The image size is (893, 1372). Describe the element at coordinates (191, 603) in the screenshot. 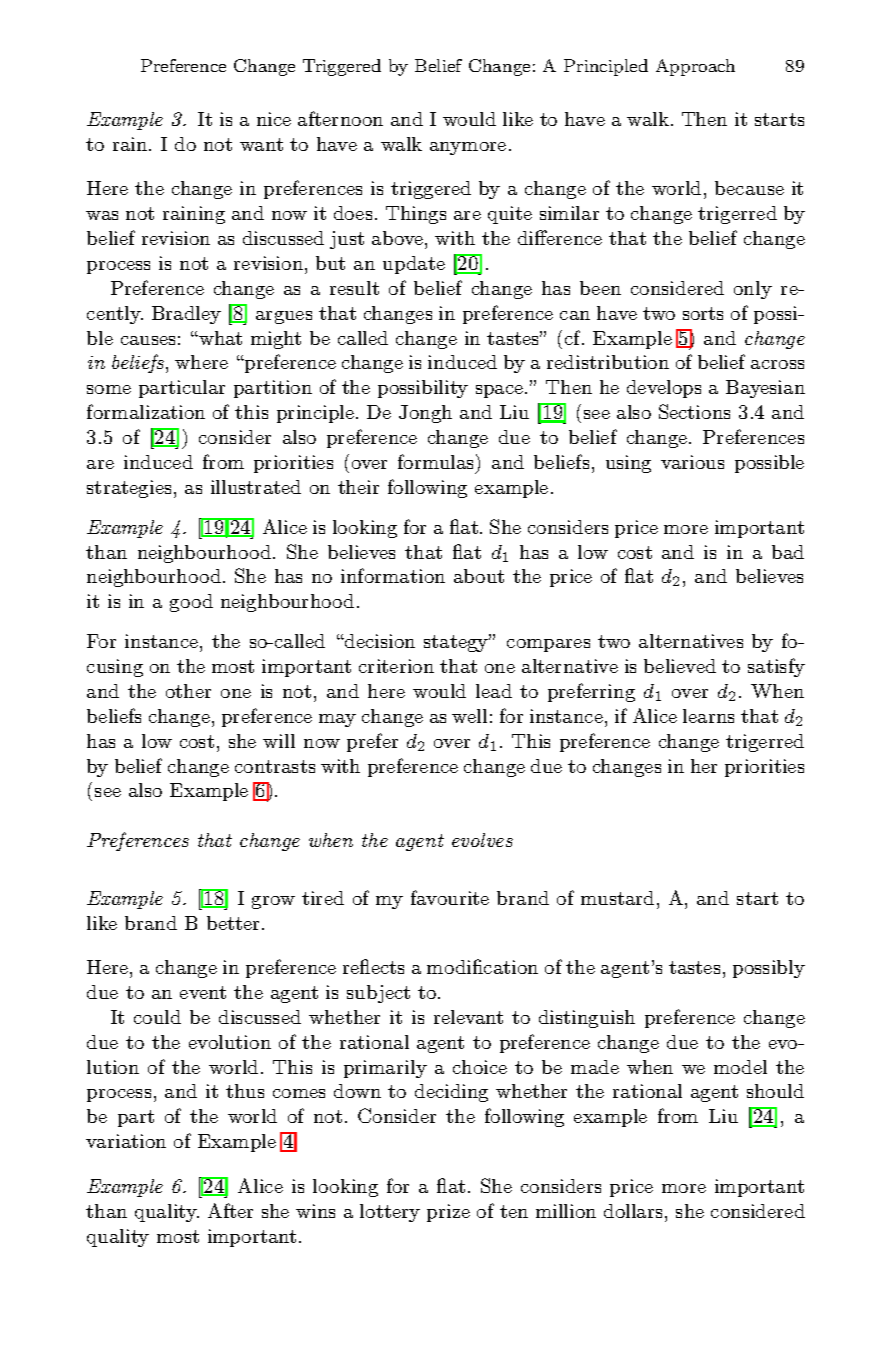

I see `good` at that location.
